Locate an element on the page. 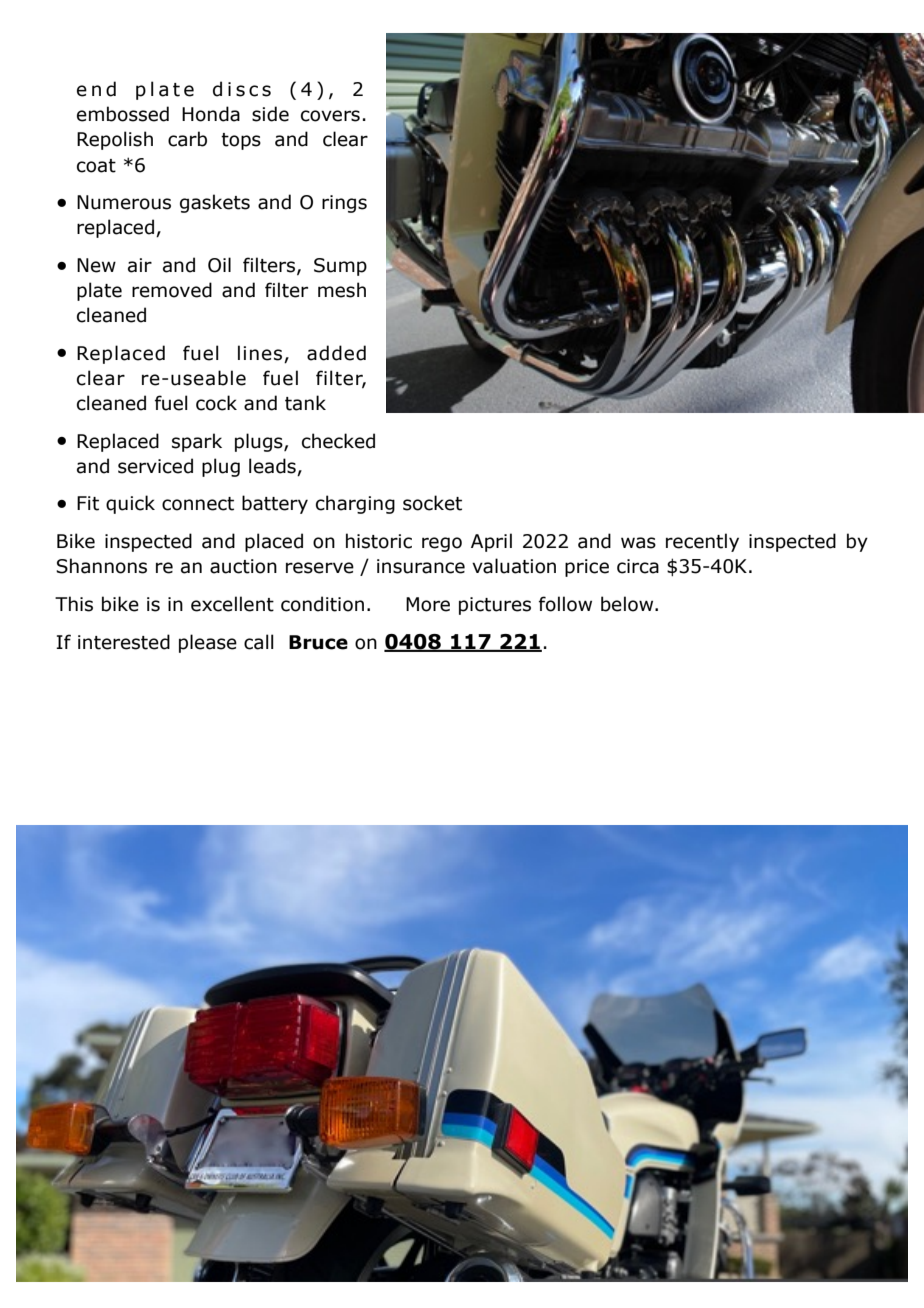  socket is located at coordinates (432, 503).
